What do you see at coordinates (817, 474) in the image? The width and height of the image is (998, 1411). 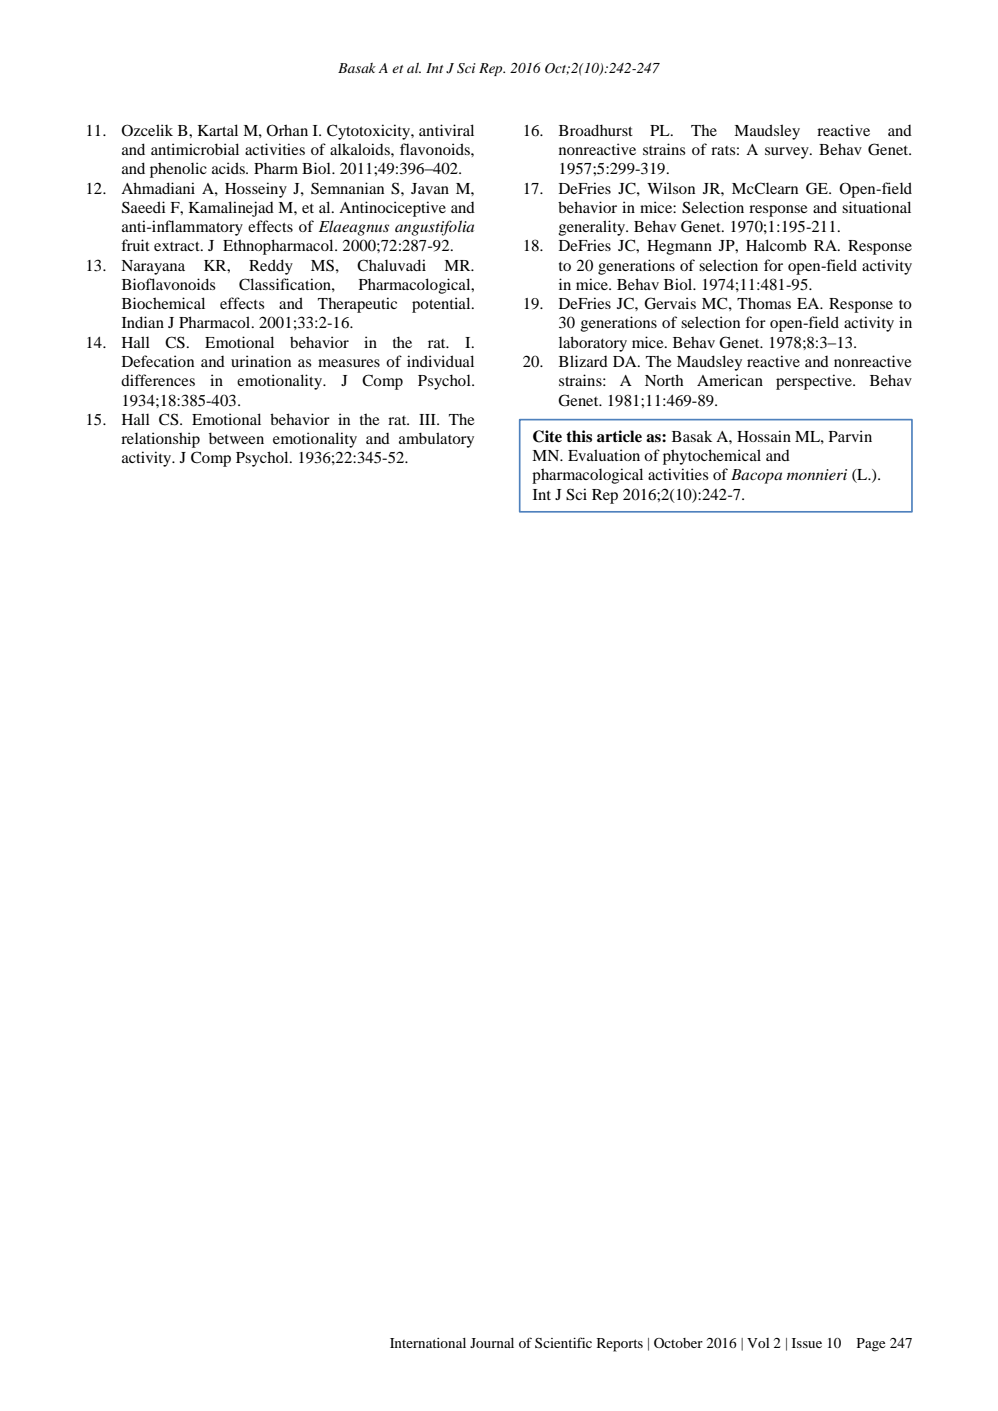 I see `monnieri` at bounding box center [817, 474].
